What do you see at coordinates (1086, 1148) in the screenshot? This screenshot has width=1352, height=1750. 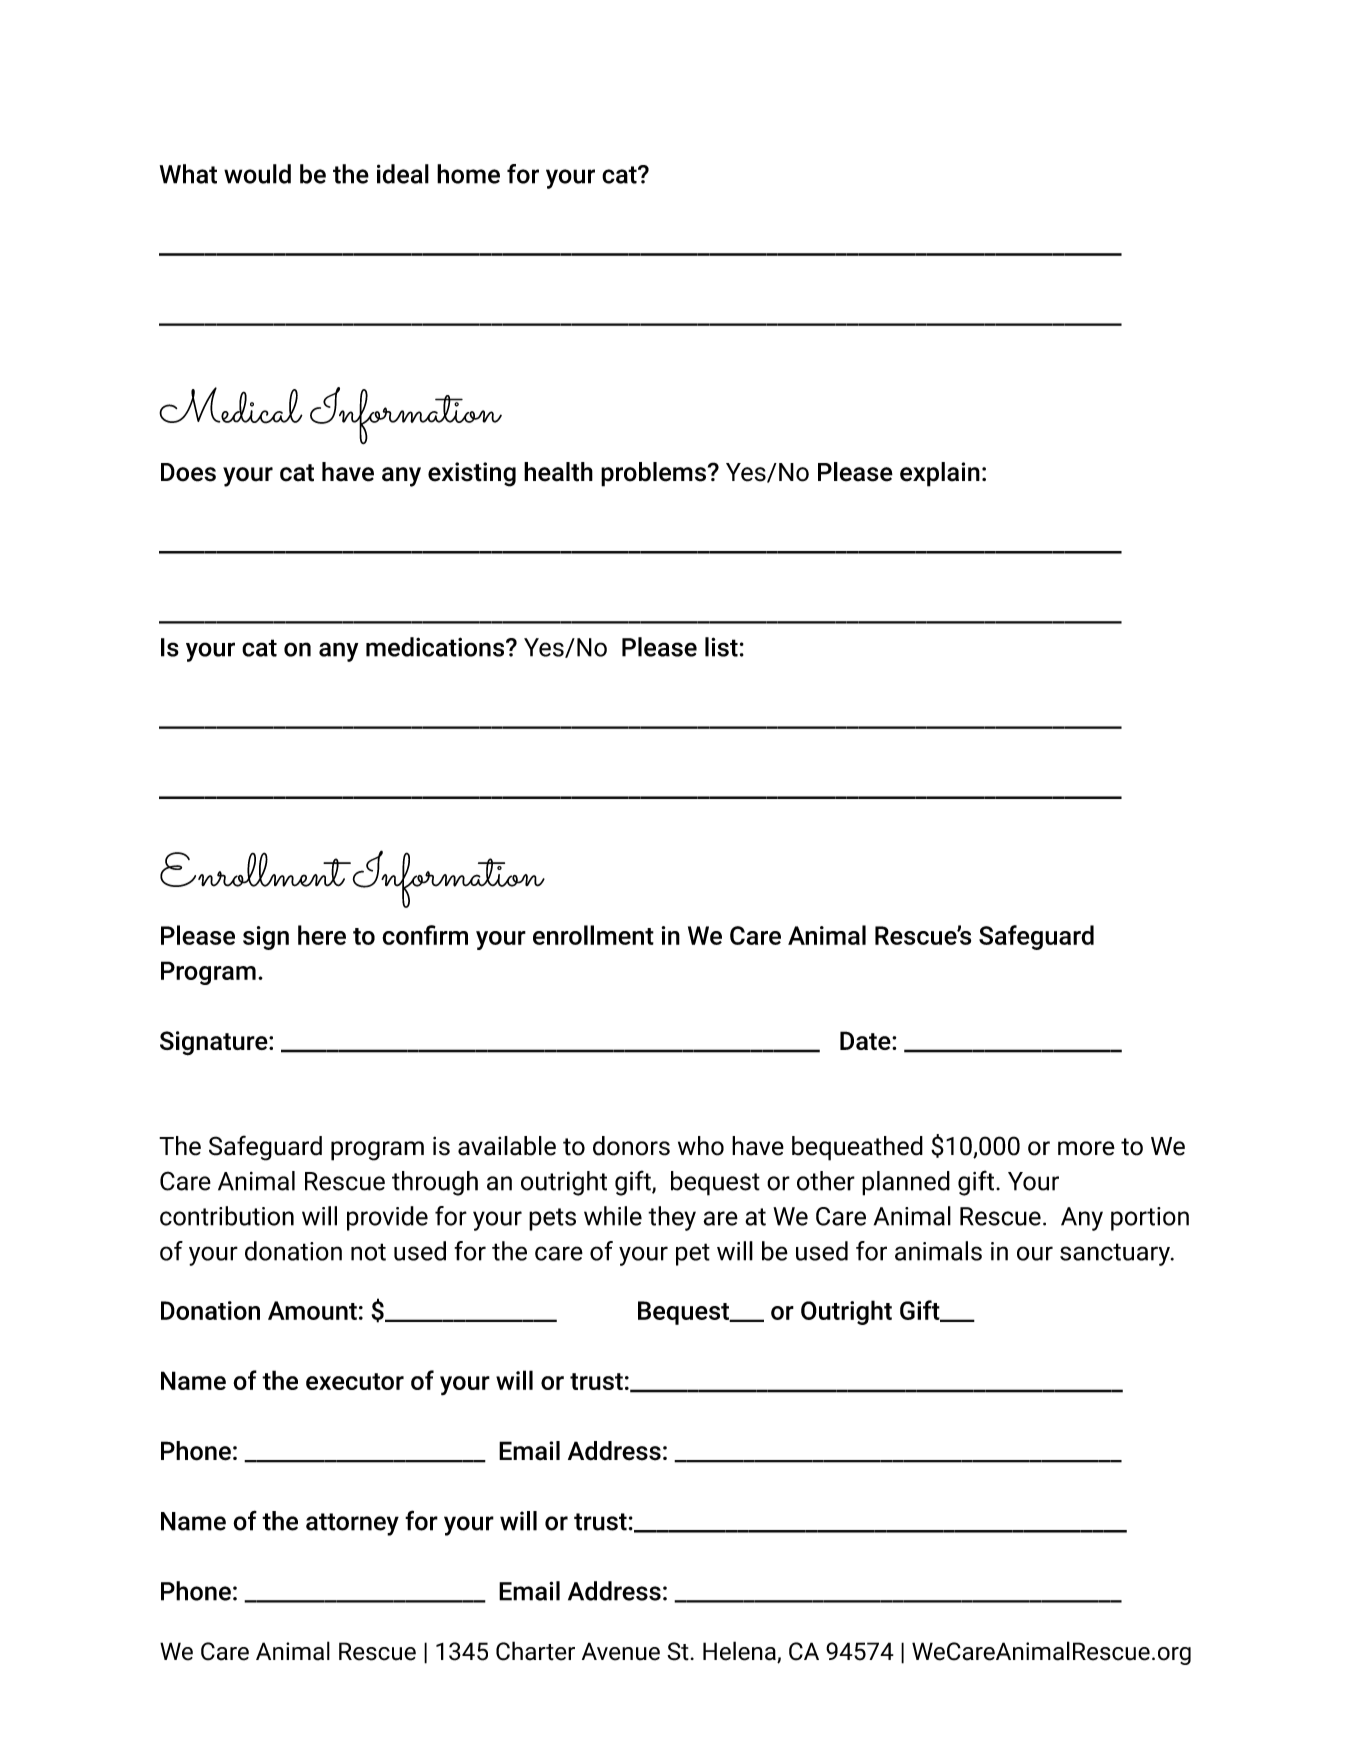 I see `more` at bounding box center [1086, 1148].
